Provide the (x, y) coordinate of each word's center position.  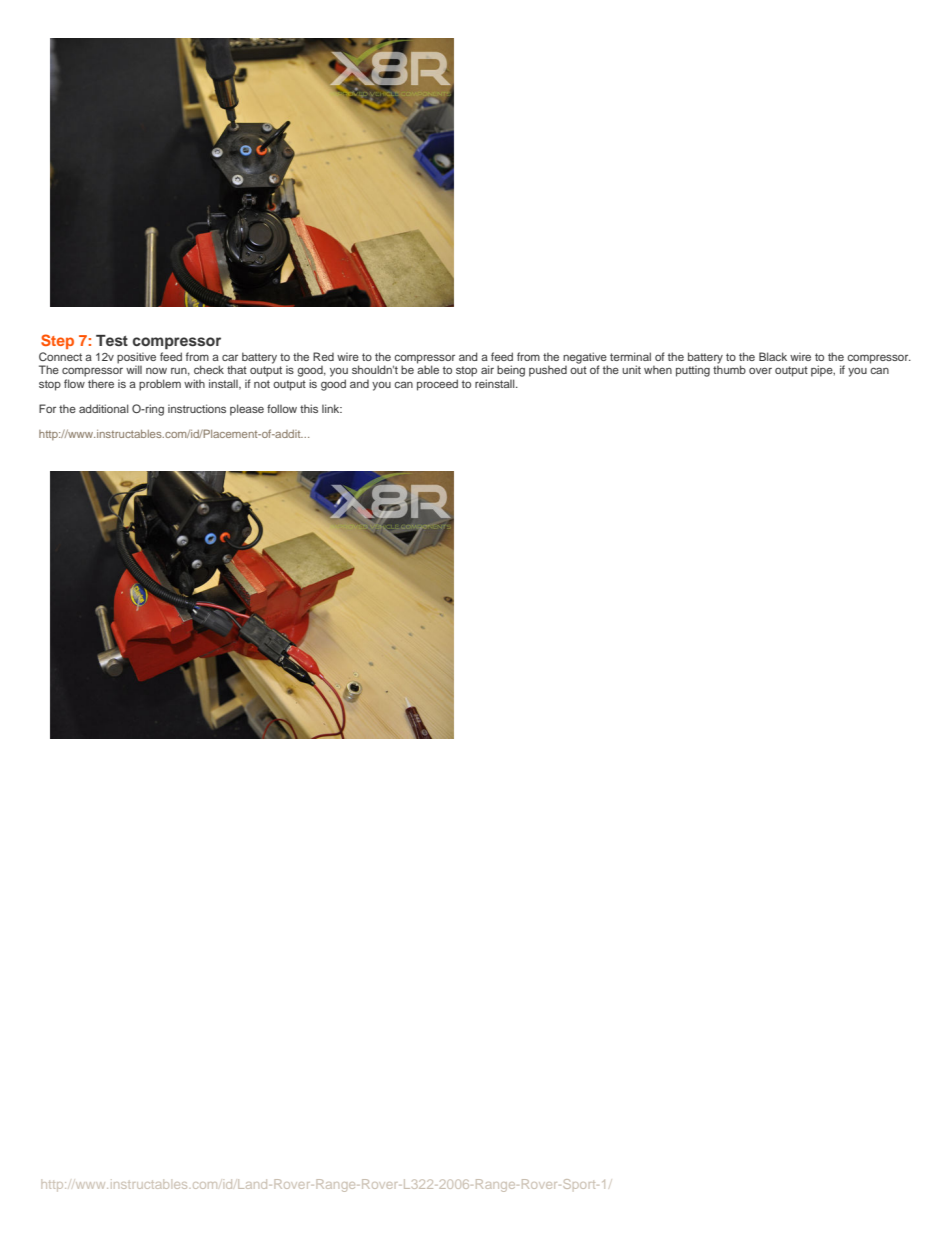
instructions (197, 408)
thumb (729, 368)
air (487, 369)
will (134, 369)
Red (323, 356)
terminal (630, 356)
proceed (437, 385)
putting (693, 371)
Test (112, 340)
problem (160, 385)
